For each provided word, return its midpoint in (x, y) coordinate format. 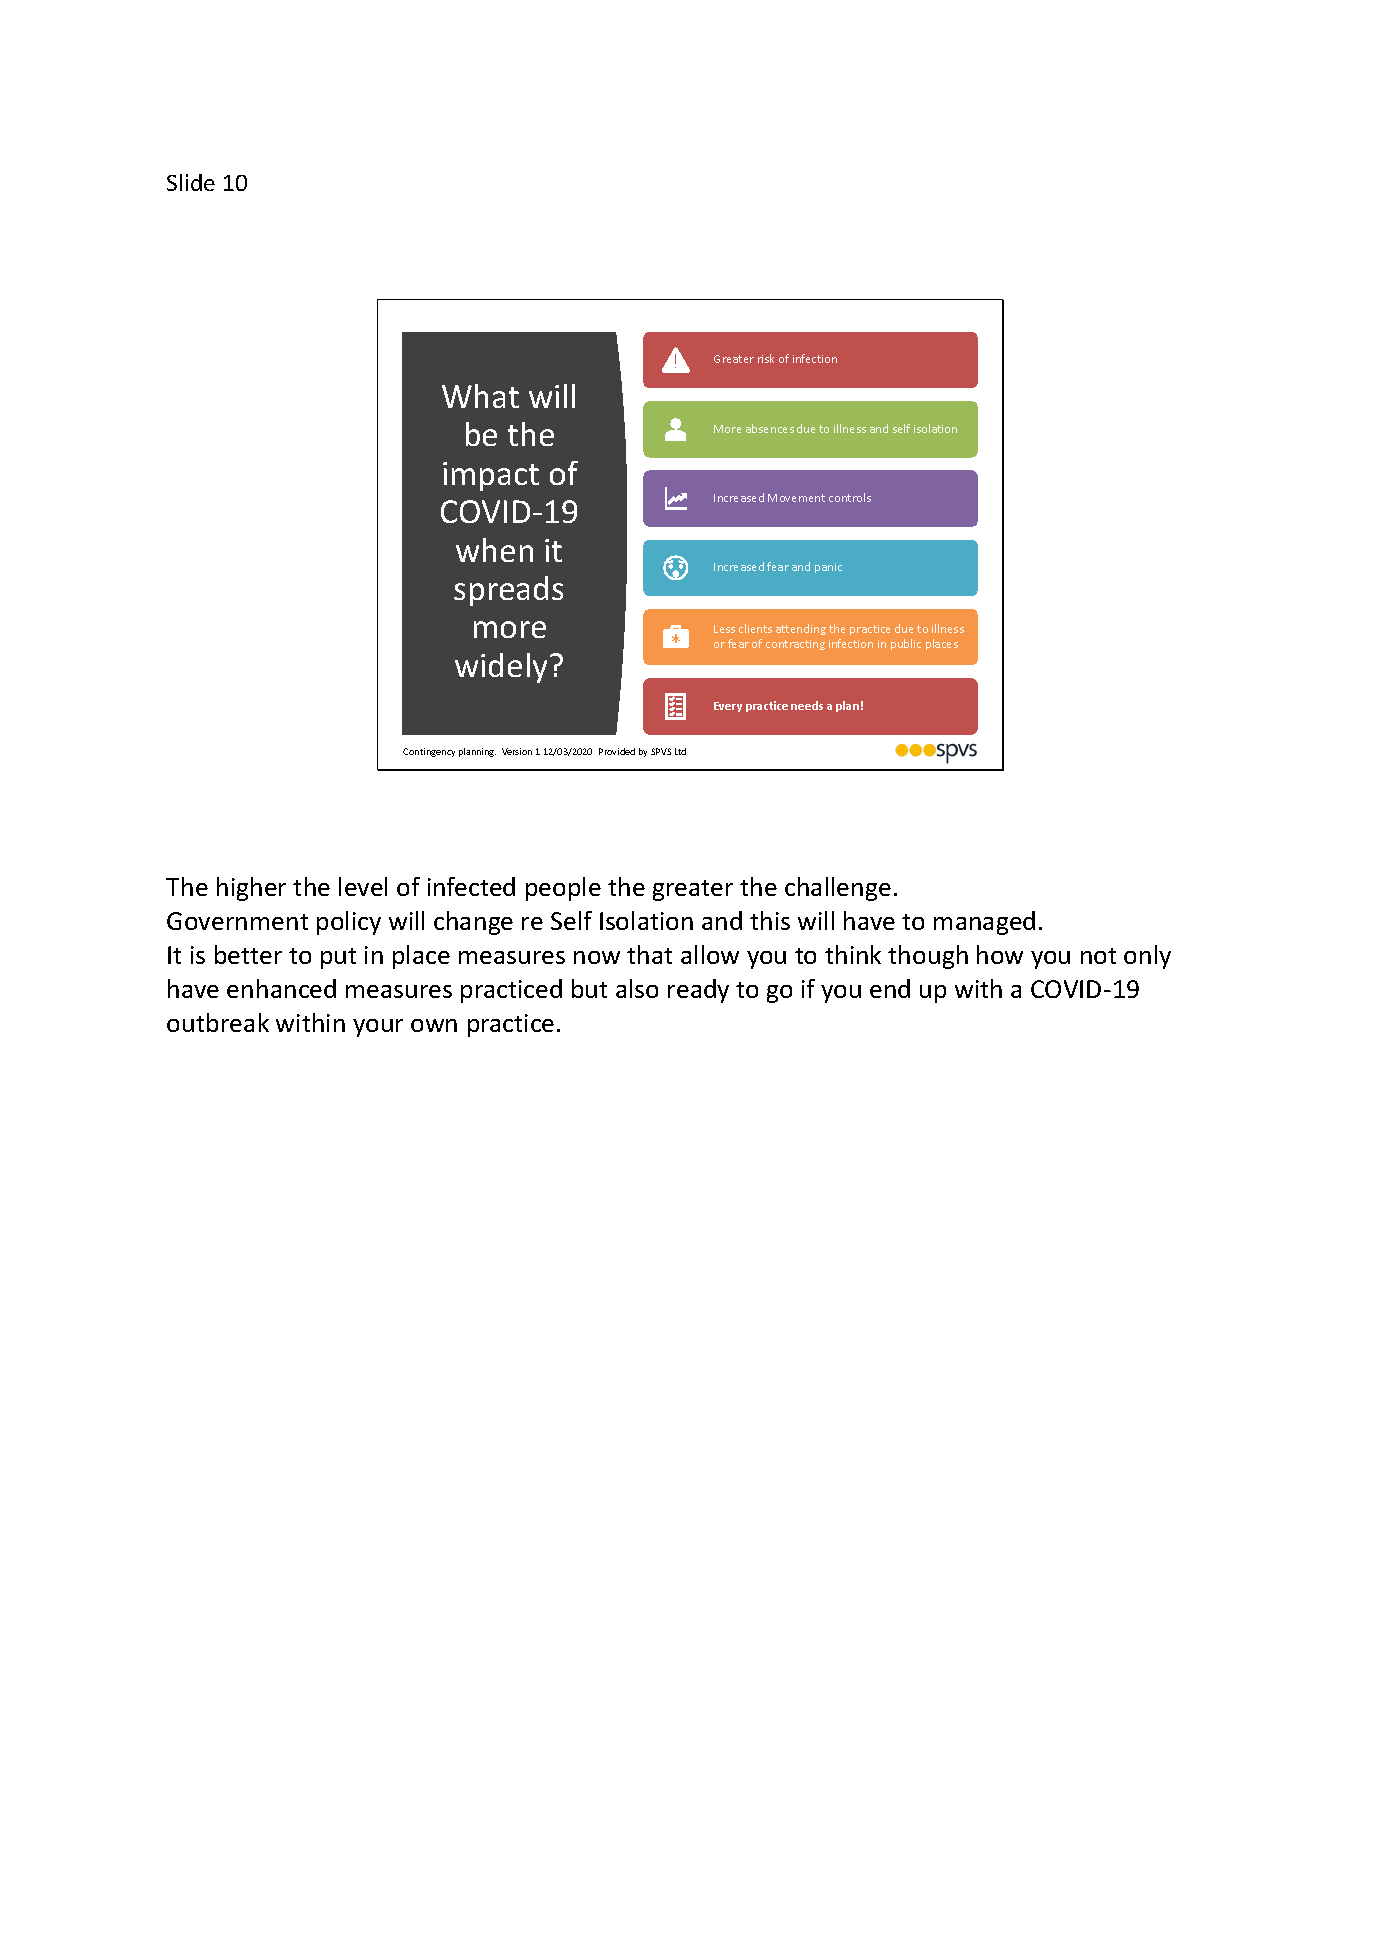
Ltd (680, 751)
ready (698, 991)
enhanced (281, 988)
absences (770, 428)
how (1000, 954)
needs (807, 705)
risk (766, 358)
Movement (796, 498)
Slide (191, 182)
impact (491, 476)
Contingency (429, 752)
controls (850, 497)
